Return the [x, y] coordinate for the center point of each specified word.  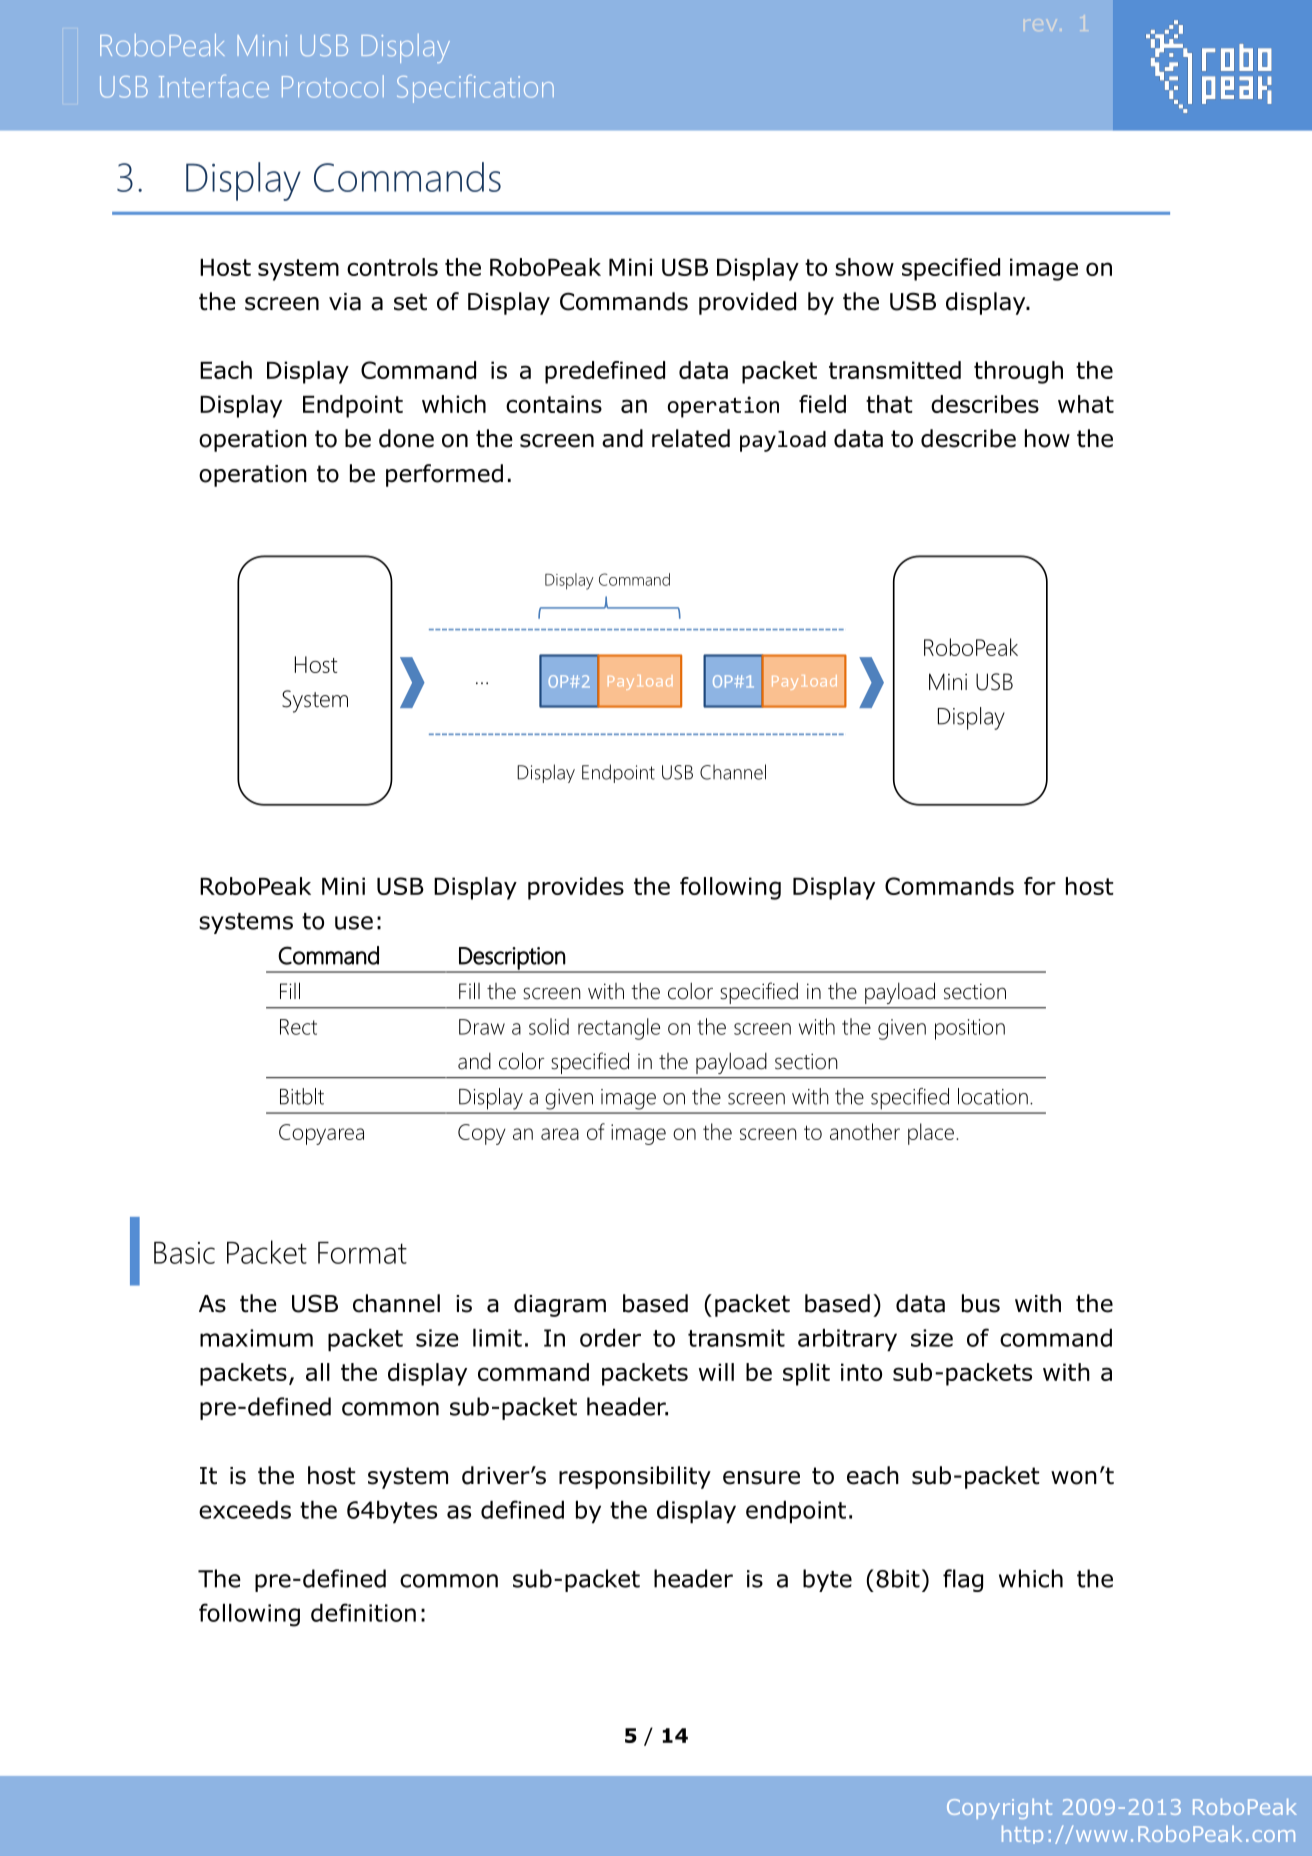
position [970, 1029]
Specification [475, 89]
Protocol [333, 86]
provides [576, 888]
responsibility [635, 1477]
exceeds [245, 1510]
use [354, 923]
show [864, 267]
